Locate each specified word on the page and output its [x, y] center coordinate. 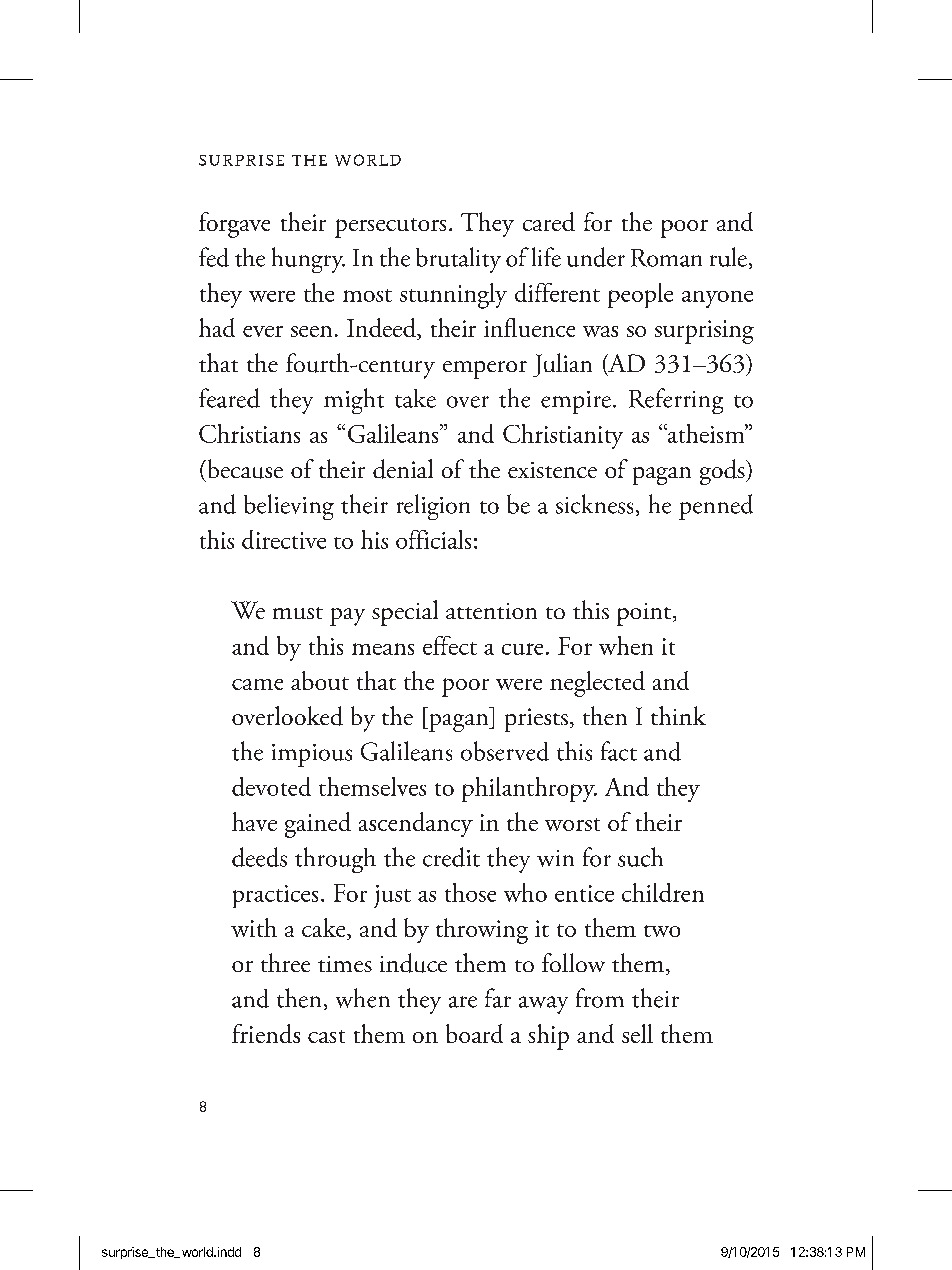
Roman [666, 258]
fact [619, 751]
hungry [308, 260]
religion [433, 507]
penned [716, 507]
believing [289, 507]
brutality [458, 260]
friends [266, 1033]
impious [312, 755]
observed [505, 751]
